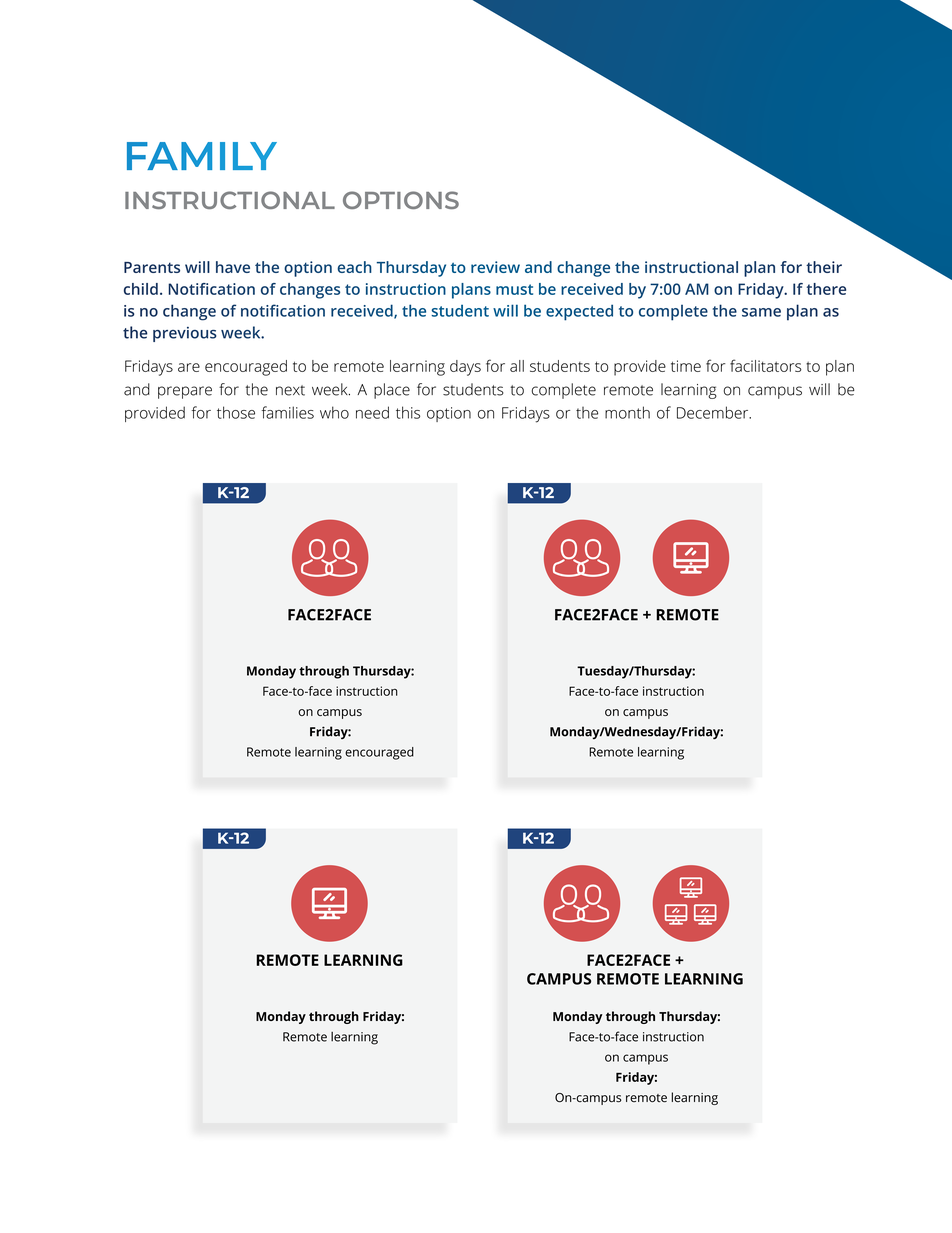 The height and width of the screenshot is (1233, 952). Describe the element at coordinates (761, 312) in the screenshot. I see `same` at that location.
